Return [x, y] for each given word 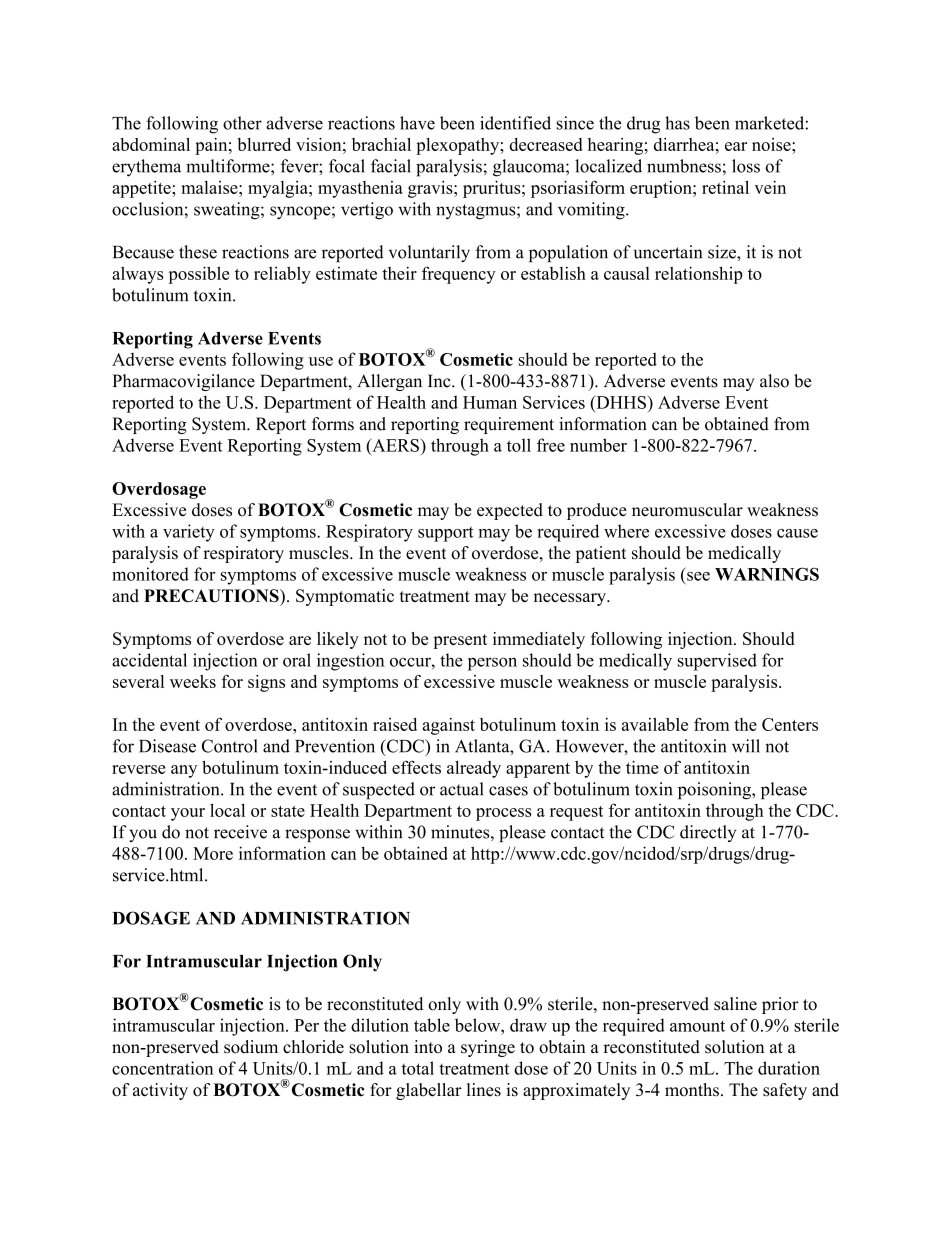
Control [229, 746]
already [474, 769]
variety [189, 533]
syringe [488, 1048]
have [417, 123]
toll [519, 445]
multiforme [229, 166]
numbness [684, 166]
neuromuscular [687, 510]
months [692, 1090]
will [746, 746]
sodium [251, 1047]
